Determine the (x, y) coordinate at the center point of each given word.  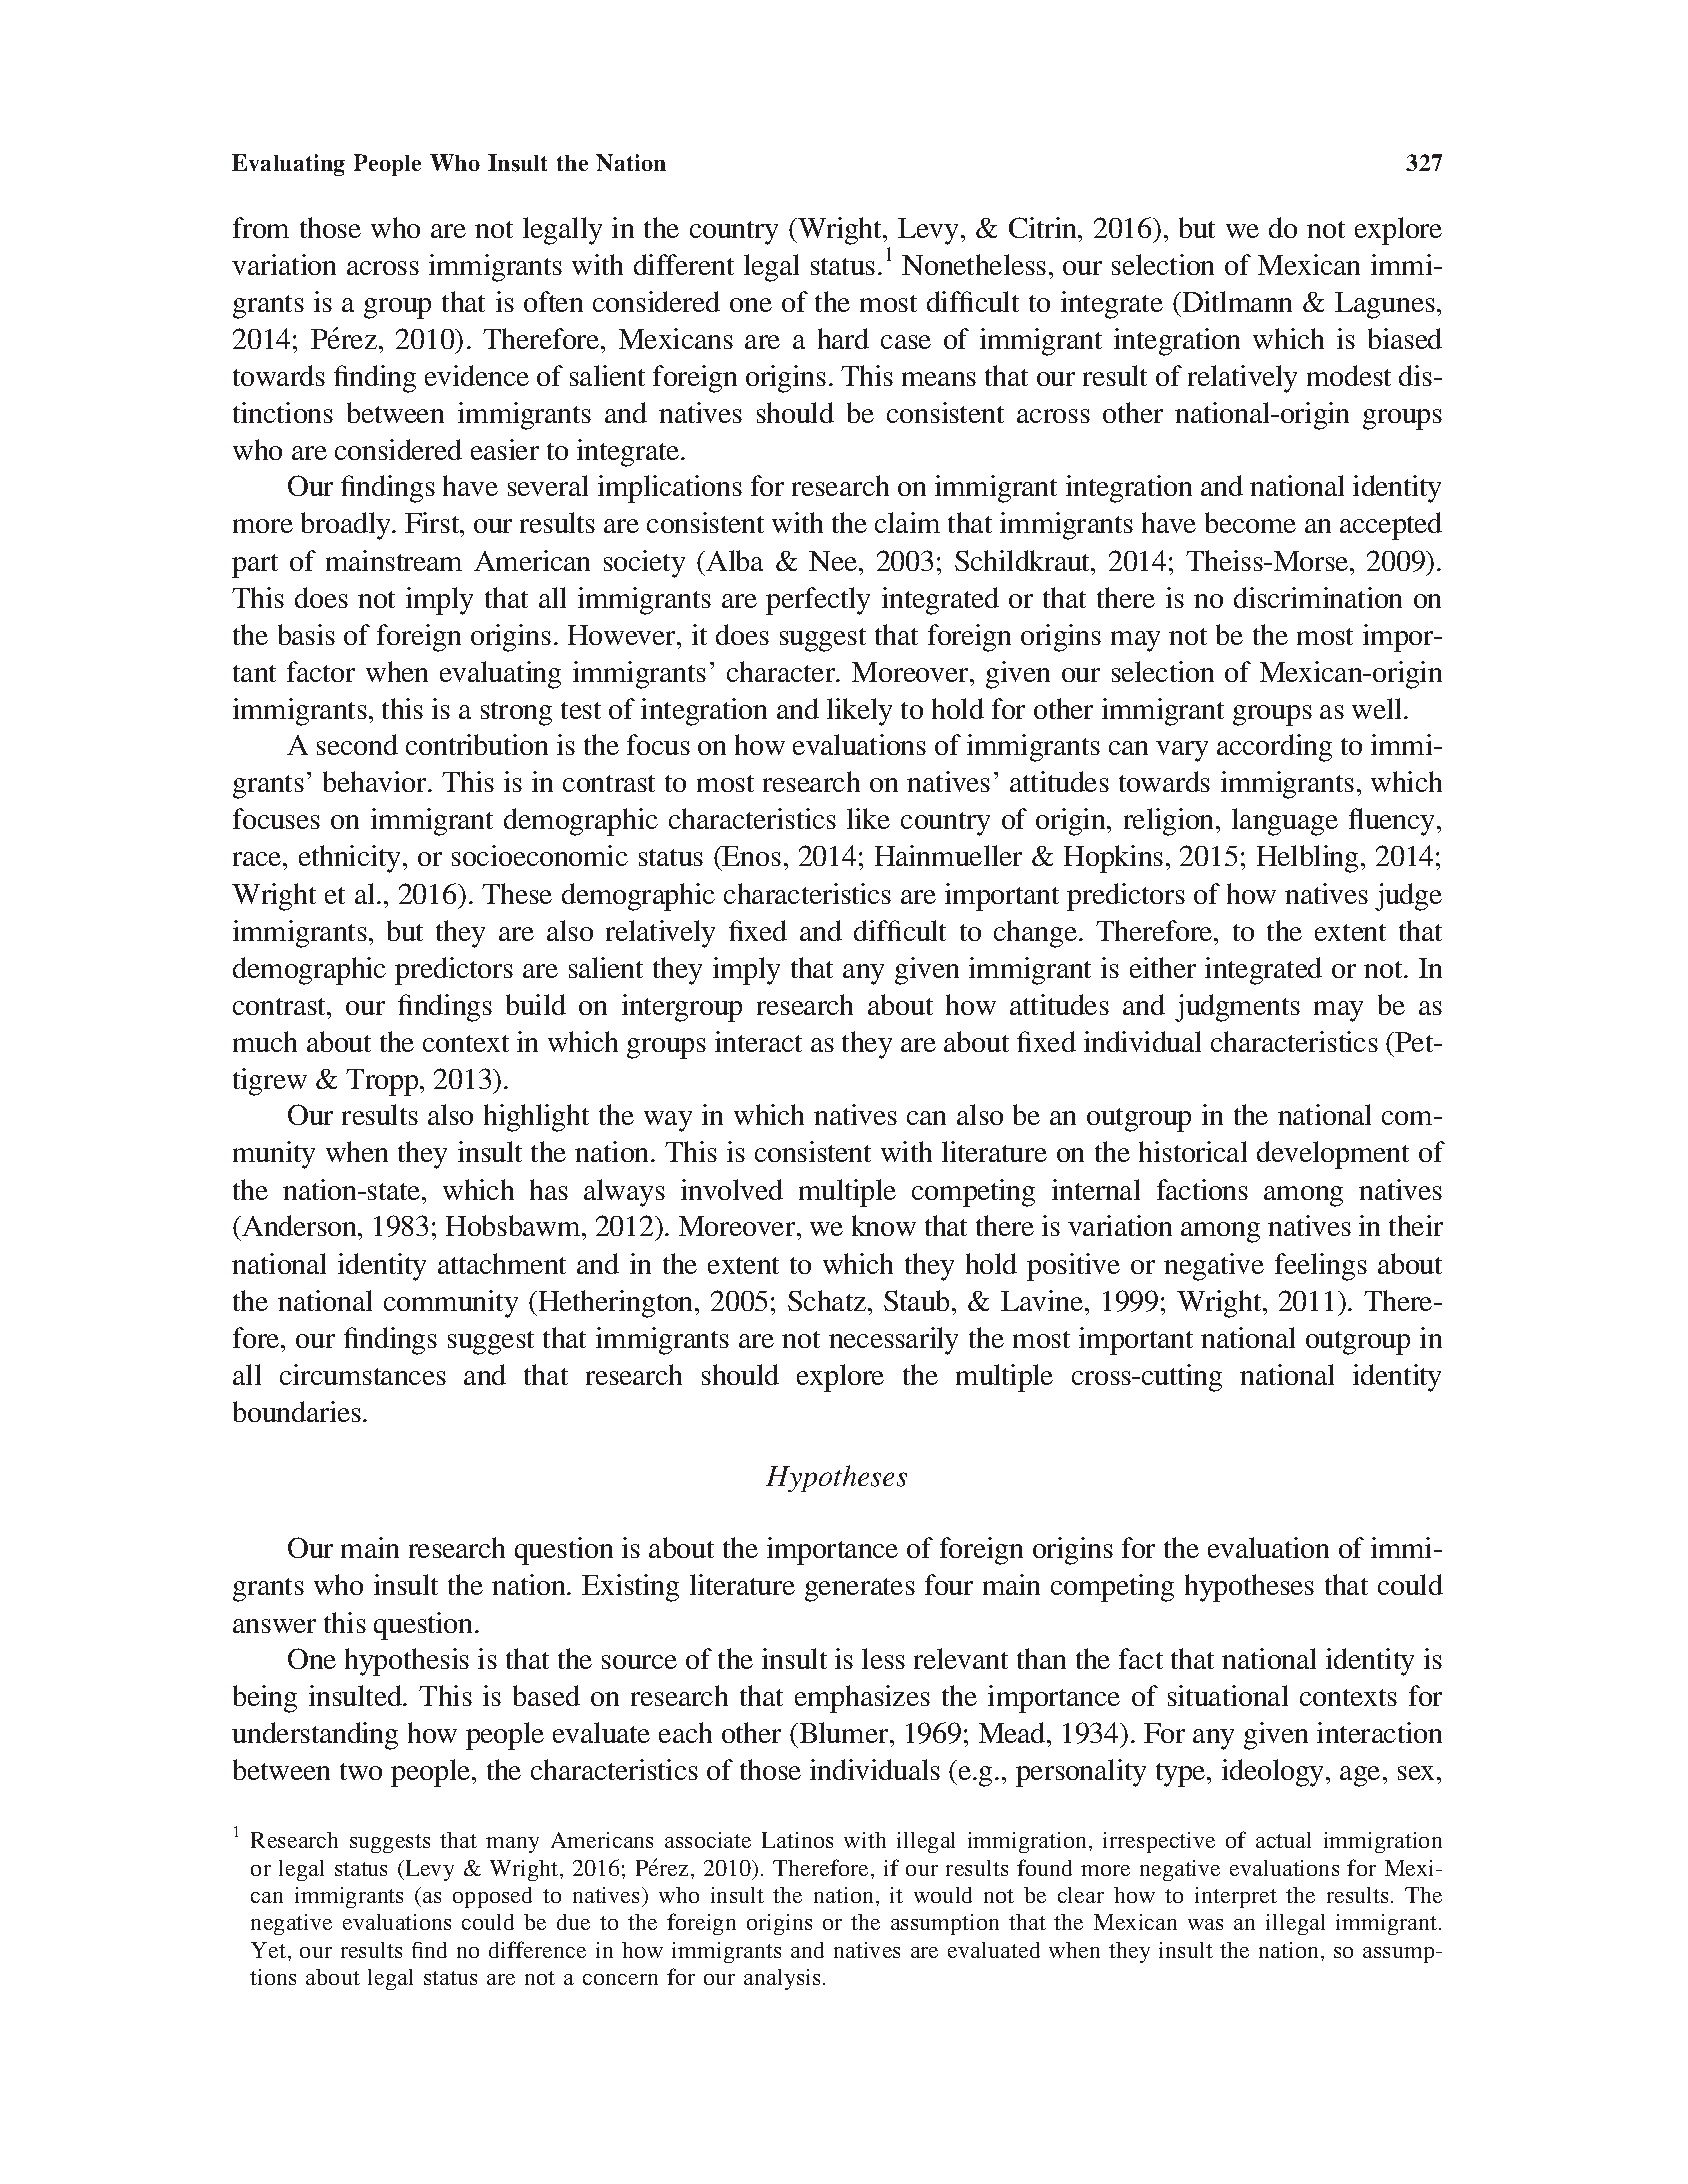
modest (1349, 375)
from (261, 227)
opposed (492, 1897)
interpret (1236, 1897)
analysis (782, 1979)
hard (843, 338)
